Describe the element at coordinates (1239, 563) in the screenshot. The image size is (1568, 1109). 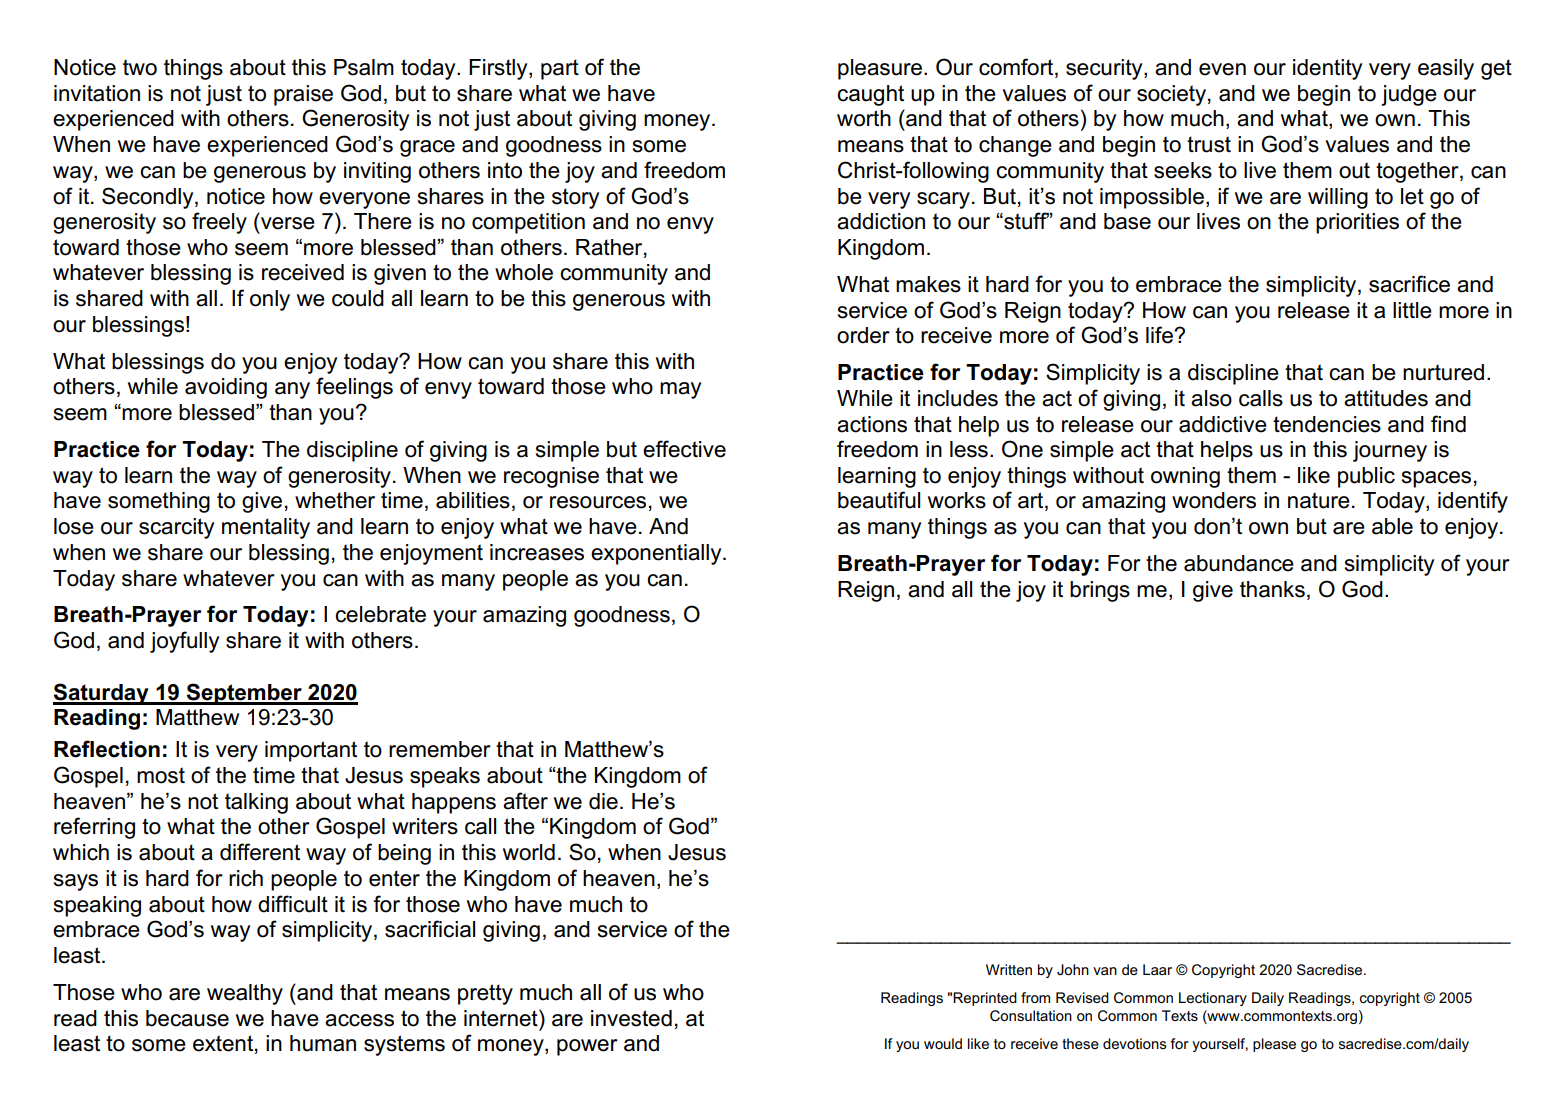
I see `abundance` at that location.
